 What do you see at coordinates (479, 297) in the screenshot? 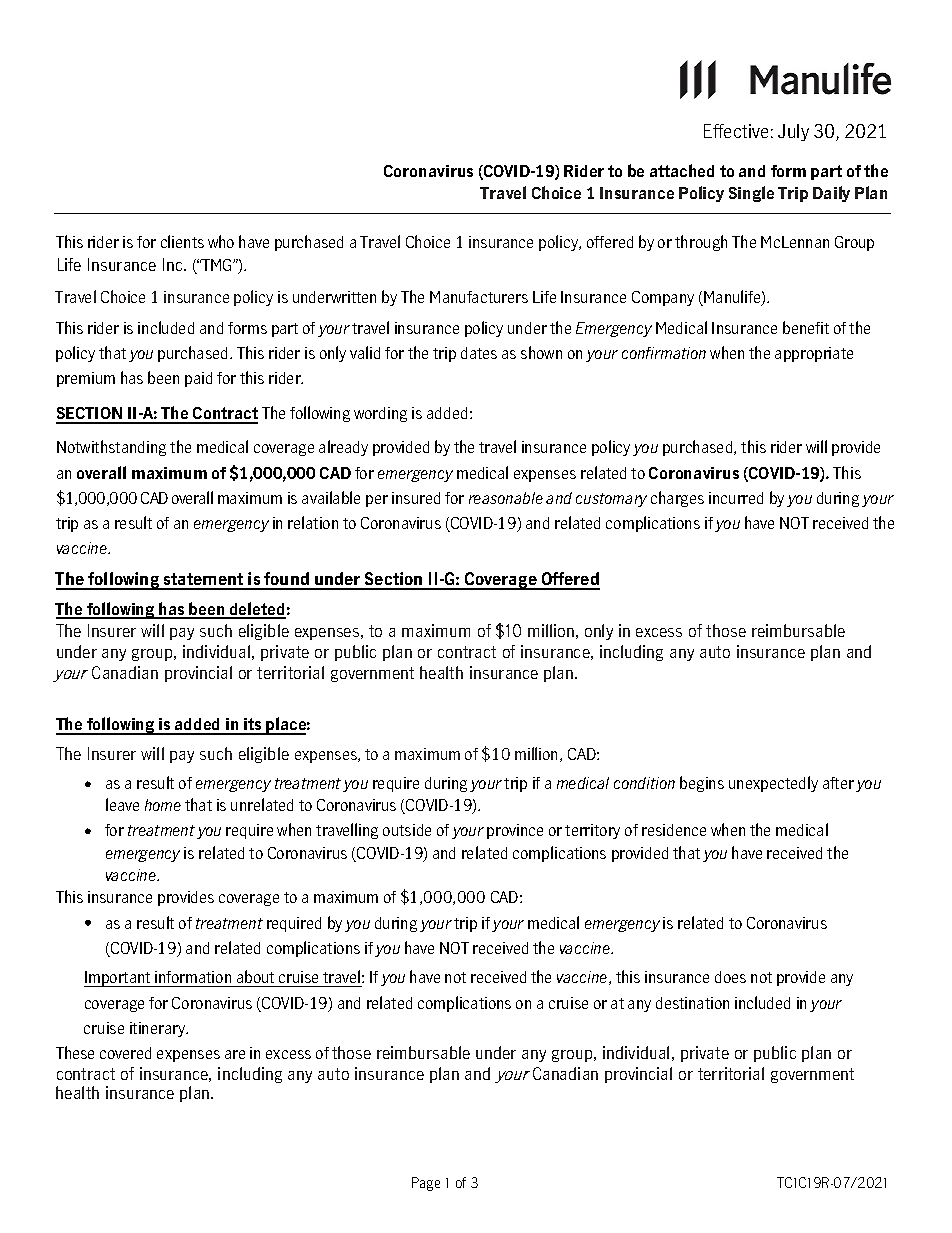
I see `Manufacturers` at bounding box center [479, 297].
